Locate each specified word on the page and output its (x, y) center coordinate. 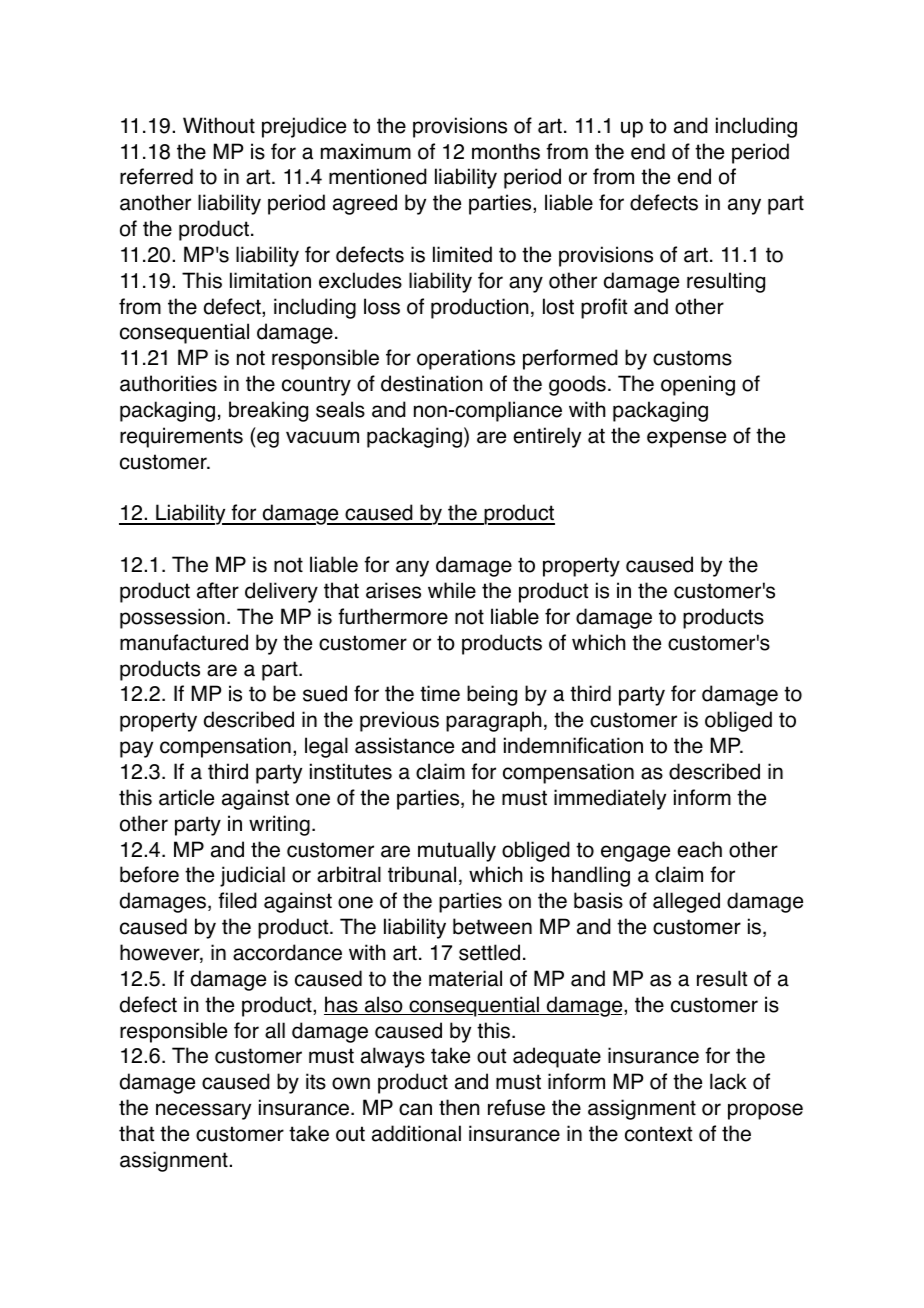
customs (692, 358)
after (218, 590)
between (492, 926)
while (452, 590)
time (440, 693)
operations (466, 359)
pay (136, 749)
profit (604, 308)
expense (686, 439)
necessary (203, 1111)
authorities (168, 383)
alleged (686, 902)
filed (237, 900)
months (506, 151)
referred (156, 176)
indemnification (573, 745)
